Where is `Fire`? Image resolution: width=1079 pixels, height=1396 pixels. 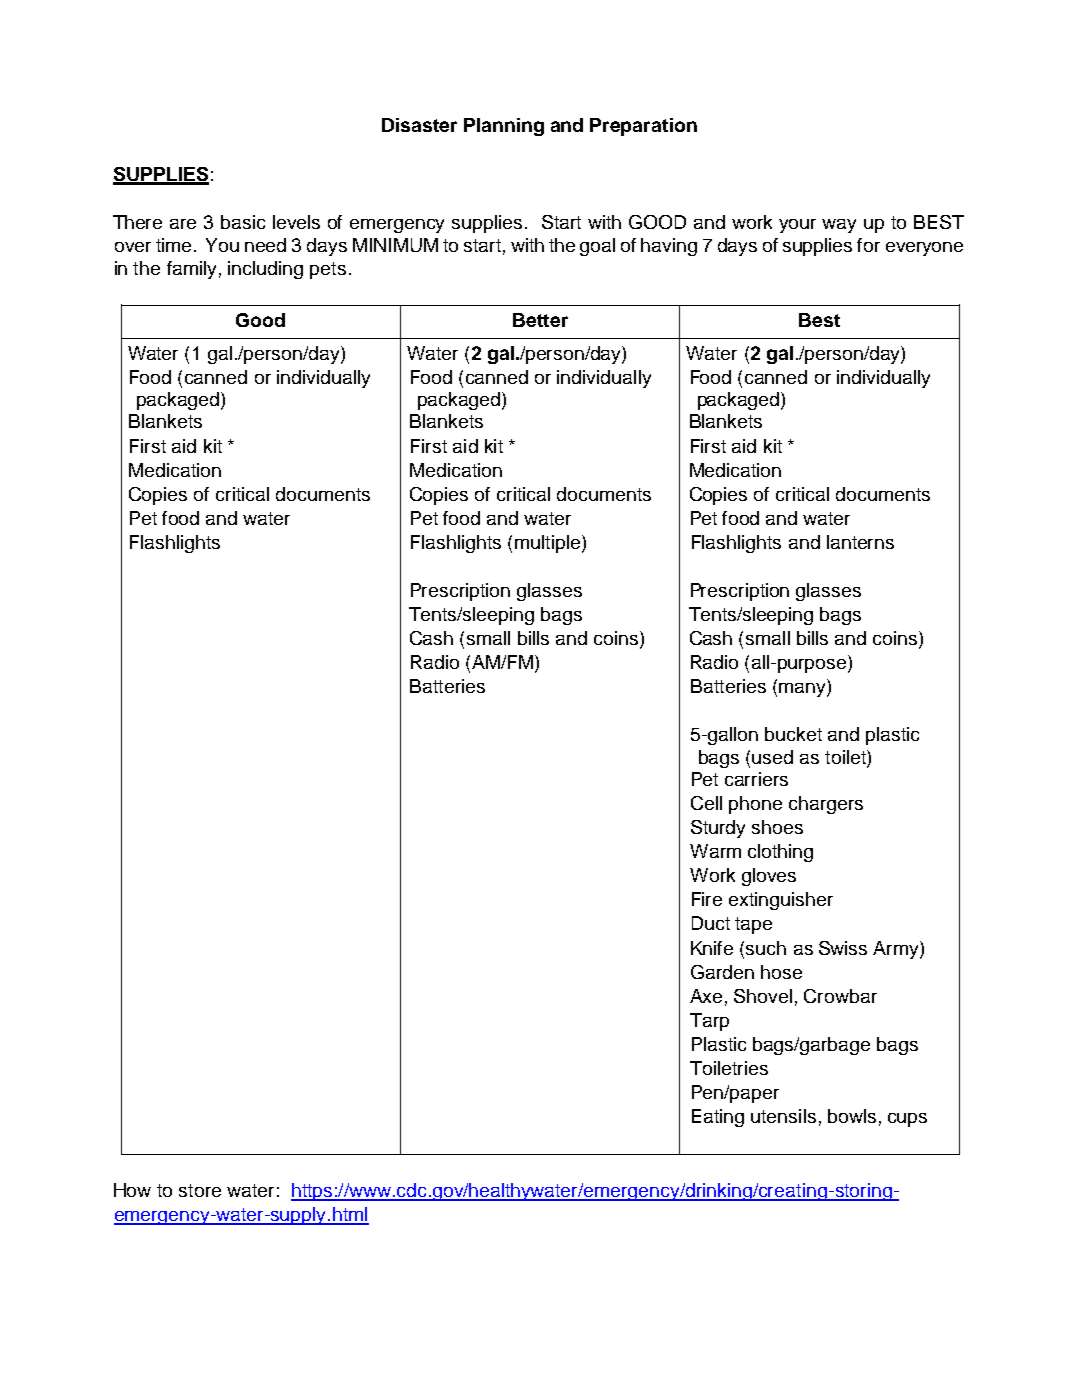
Fire is located at coordinates (707, 899).
